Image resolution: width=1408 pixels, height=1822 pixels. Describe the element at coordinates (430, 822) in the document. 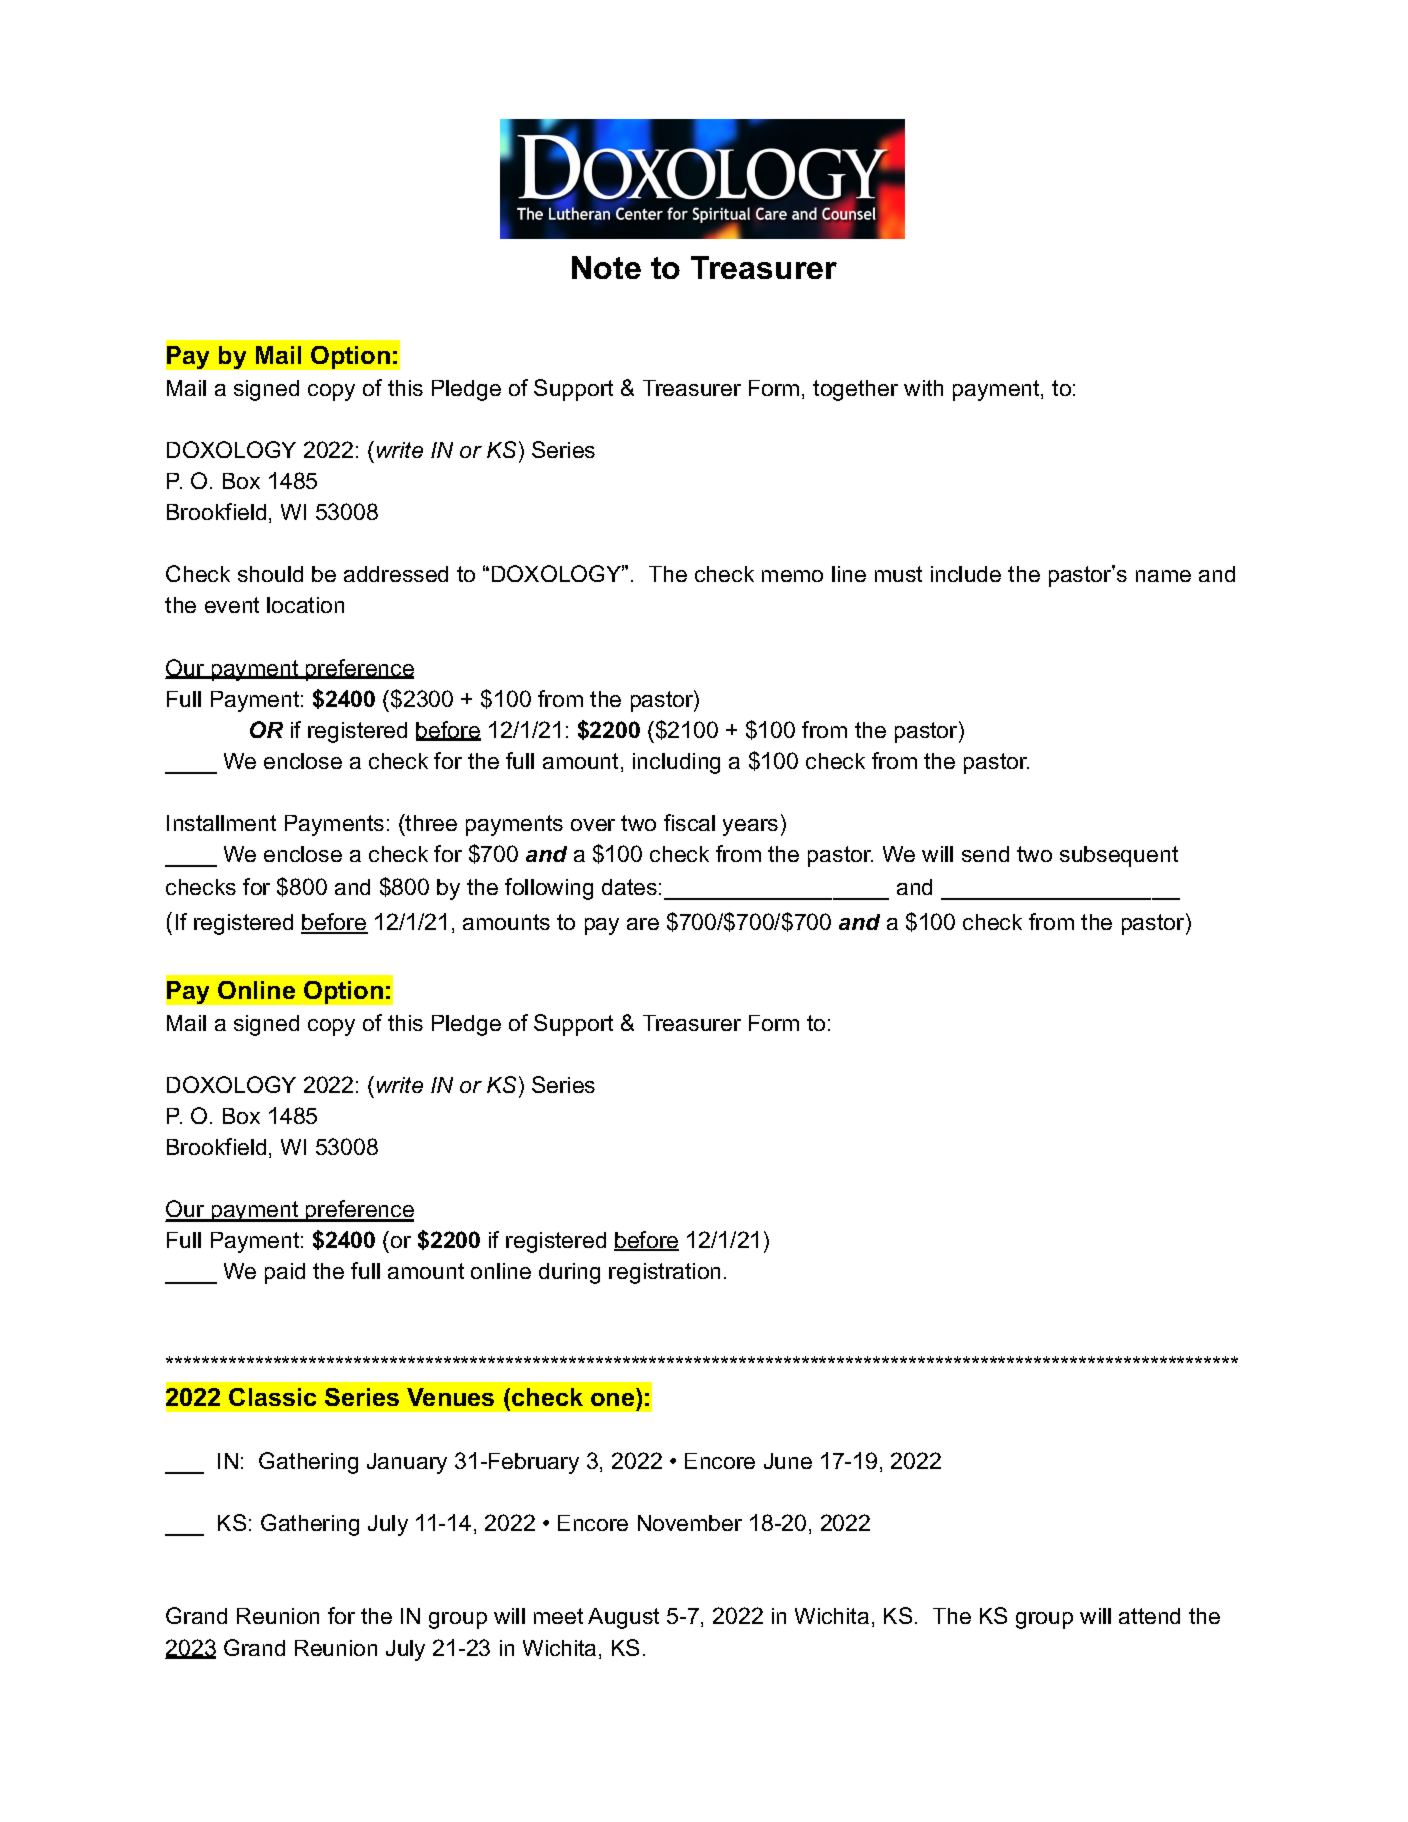

I see `three` at that location.
